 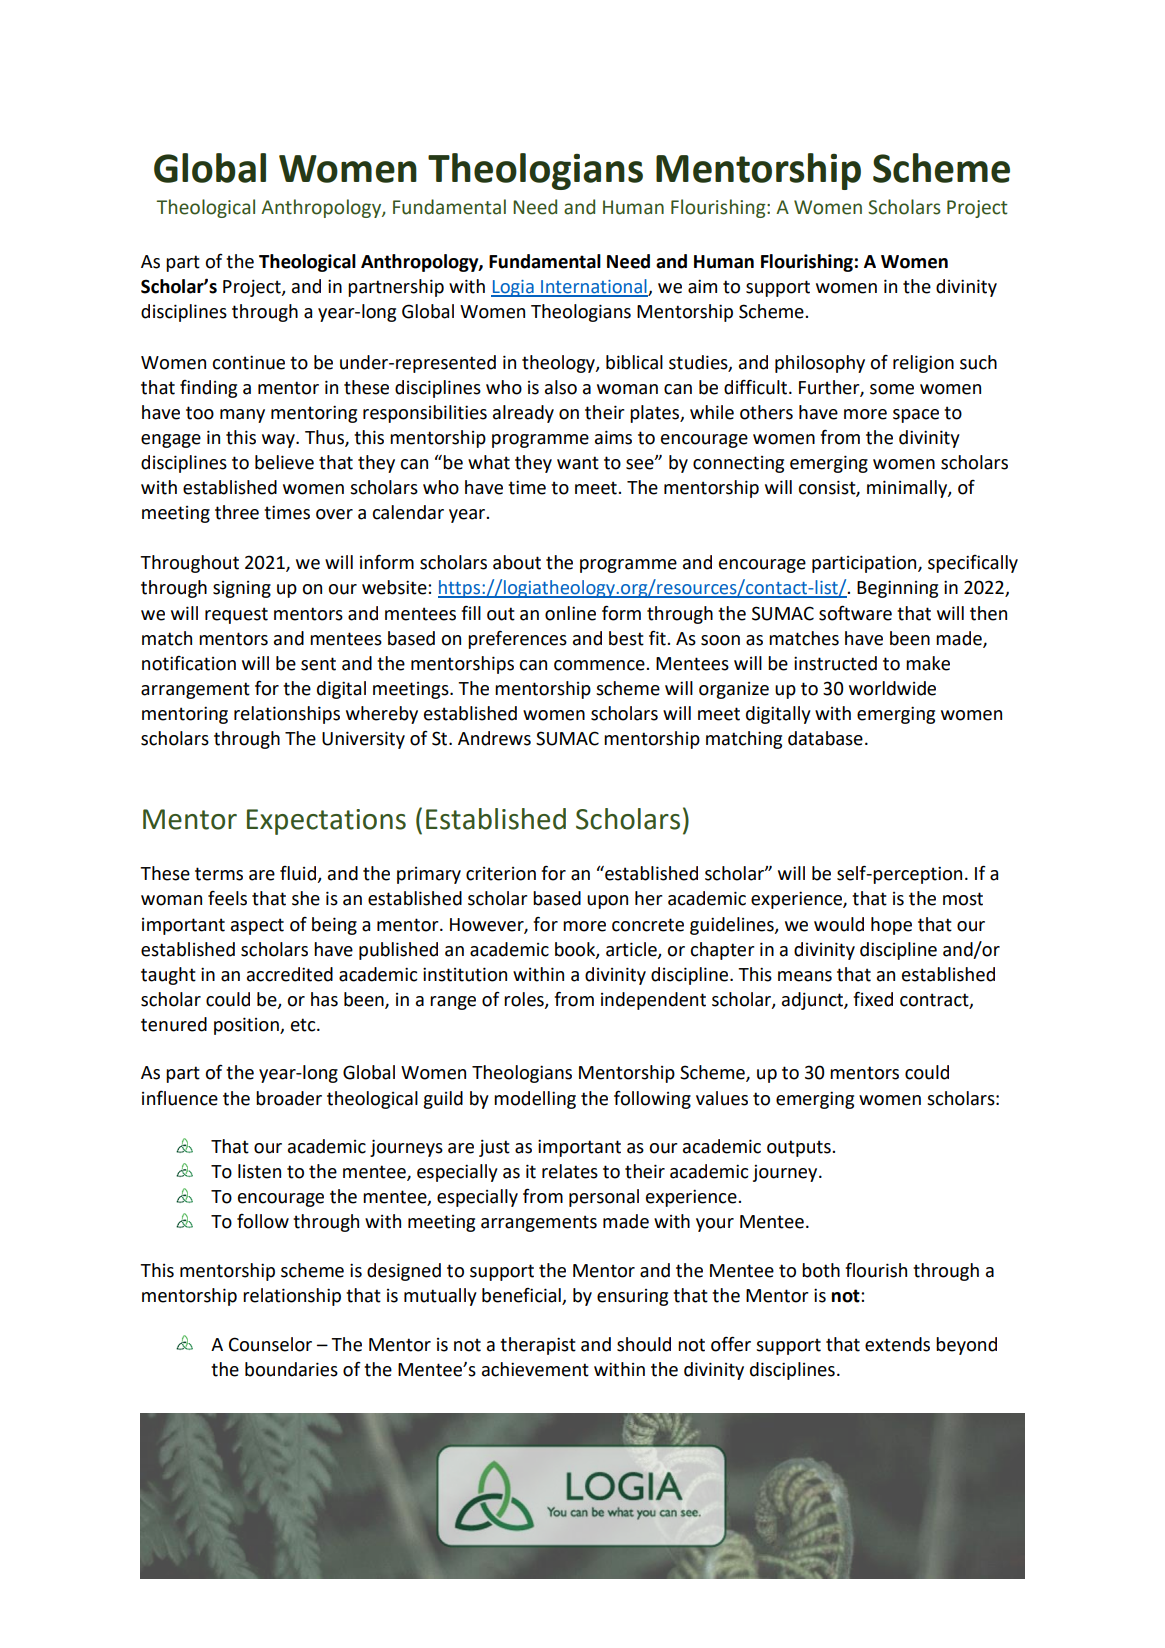 I want to click on extends, so click(x=897, y=1344).
